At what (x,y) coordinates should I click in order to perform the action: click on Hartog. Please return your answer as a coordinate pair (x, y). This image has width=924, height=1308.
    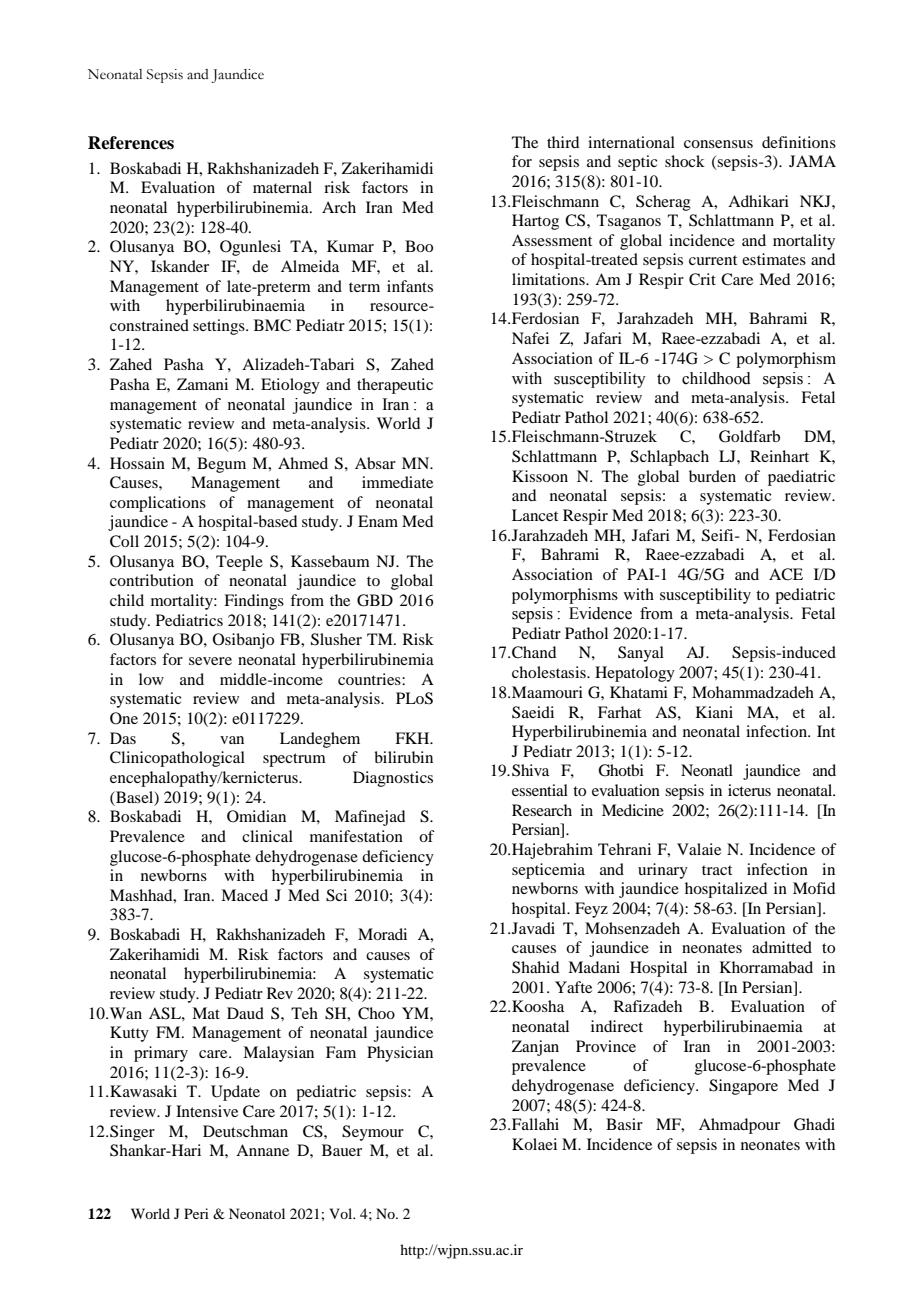
    Looking at the image, I should click on (535, 222).
